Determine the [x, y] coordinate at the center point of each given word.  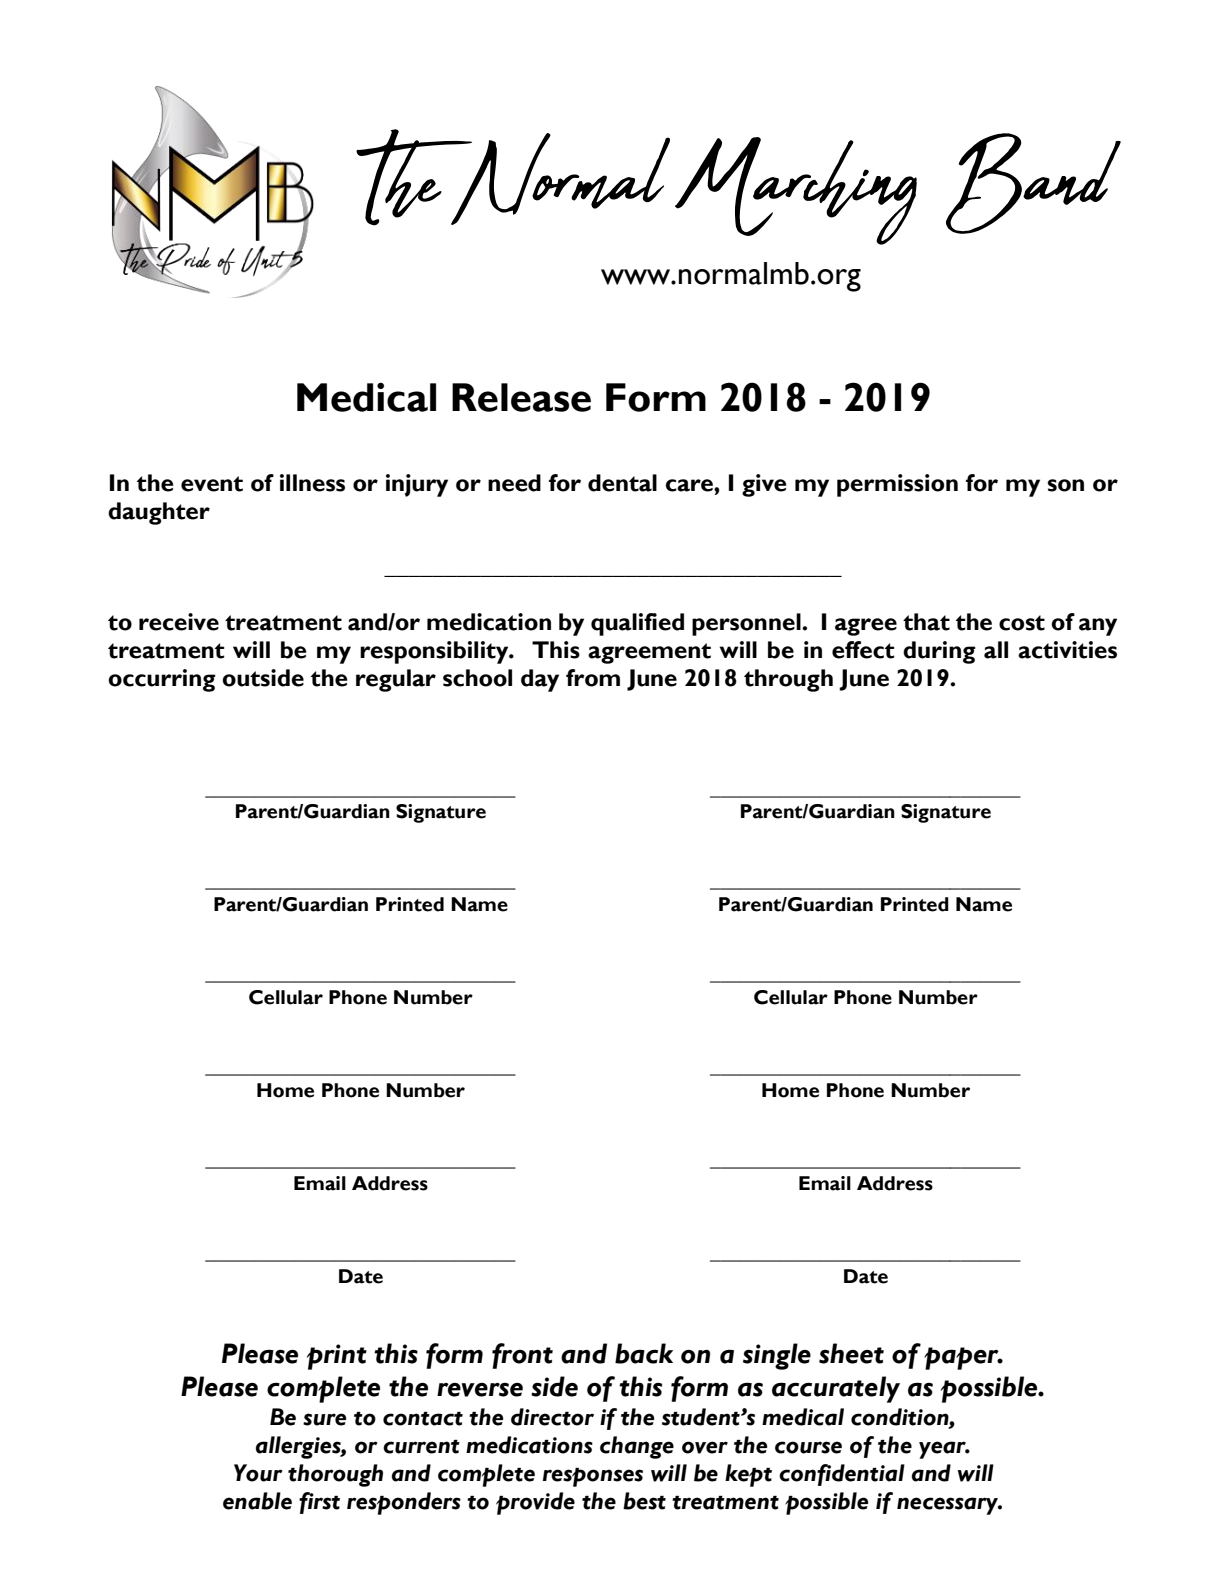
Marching [796, 191]
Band [1033, 183]
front [522, 1356]
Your [258, 1473]
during [939, 652]
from [593, 678]
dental [622, 483]
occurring [162, 680]
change [637, 1447]
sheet [851, 1353]
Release [521, 397]
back [644, 1353]
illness [312, 483]
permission [897, 485]
